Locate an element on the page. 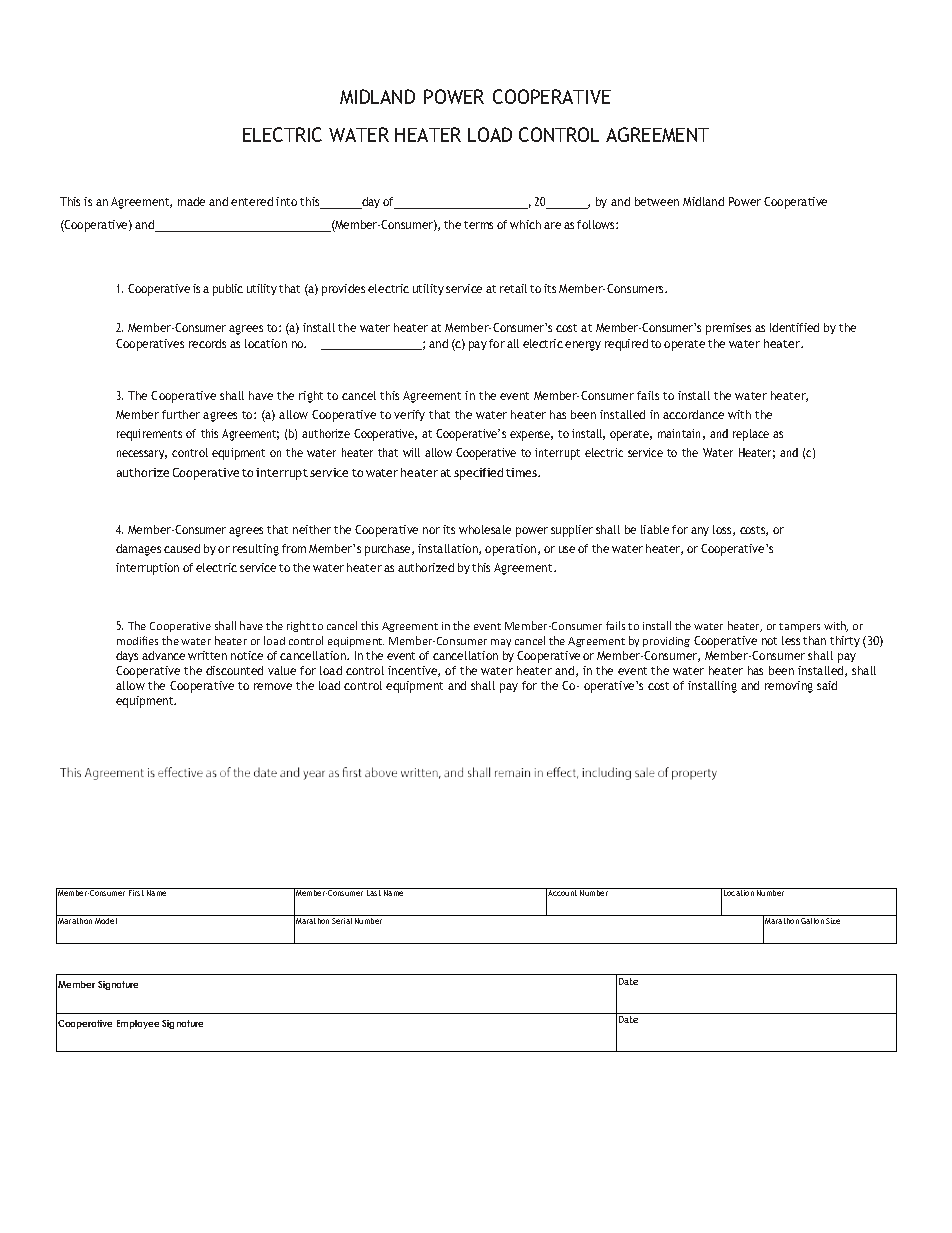 The width and height of the document is (952, 1233). made is located at coordinates (191, 201).
